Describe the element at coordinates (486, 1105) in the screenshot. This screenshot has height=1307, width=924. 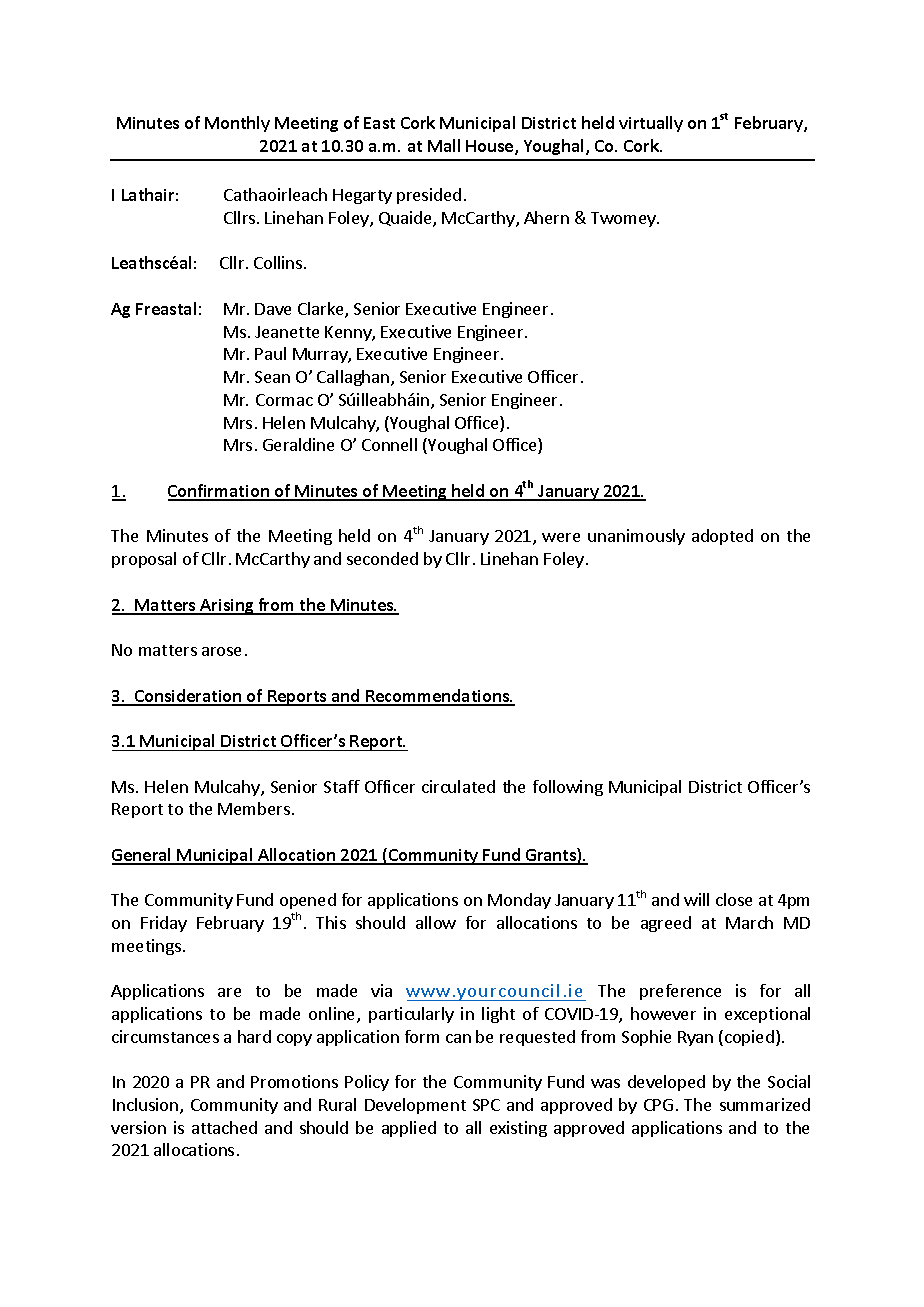
I see `SPC` at that location.
